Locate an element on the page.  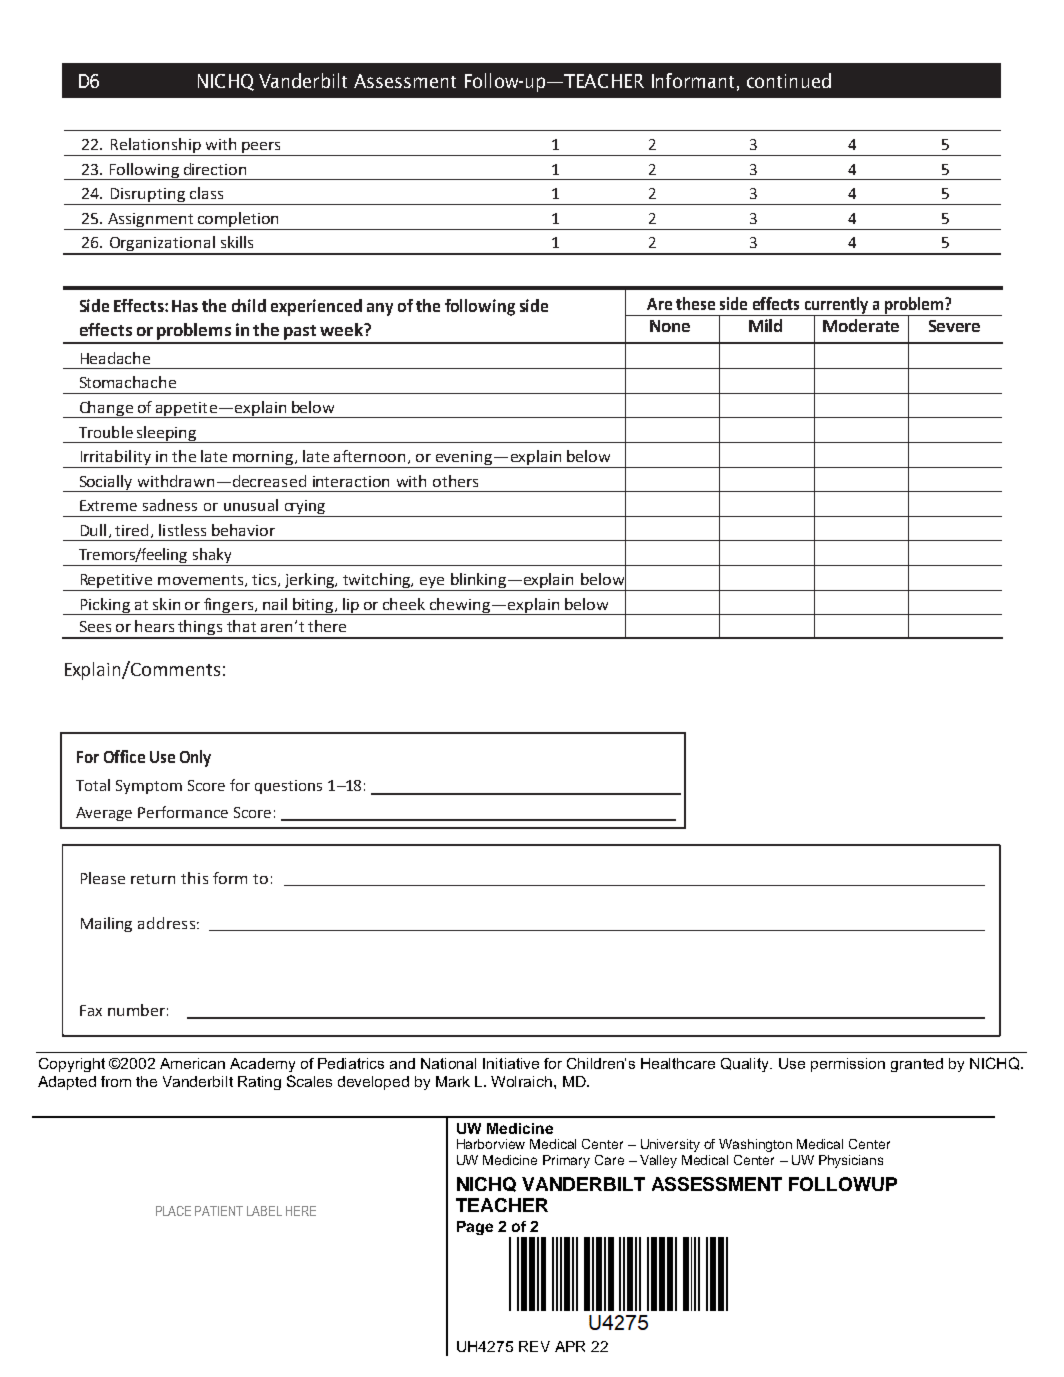
Relationship is located at coordinates (155, 147).
